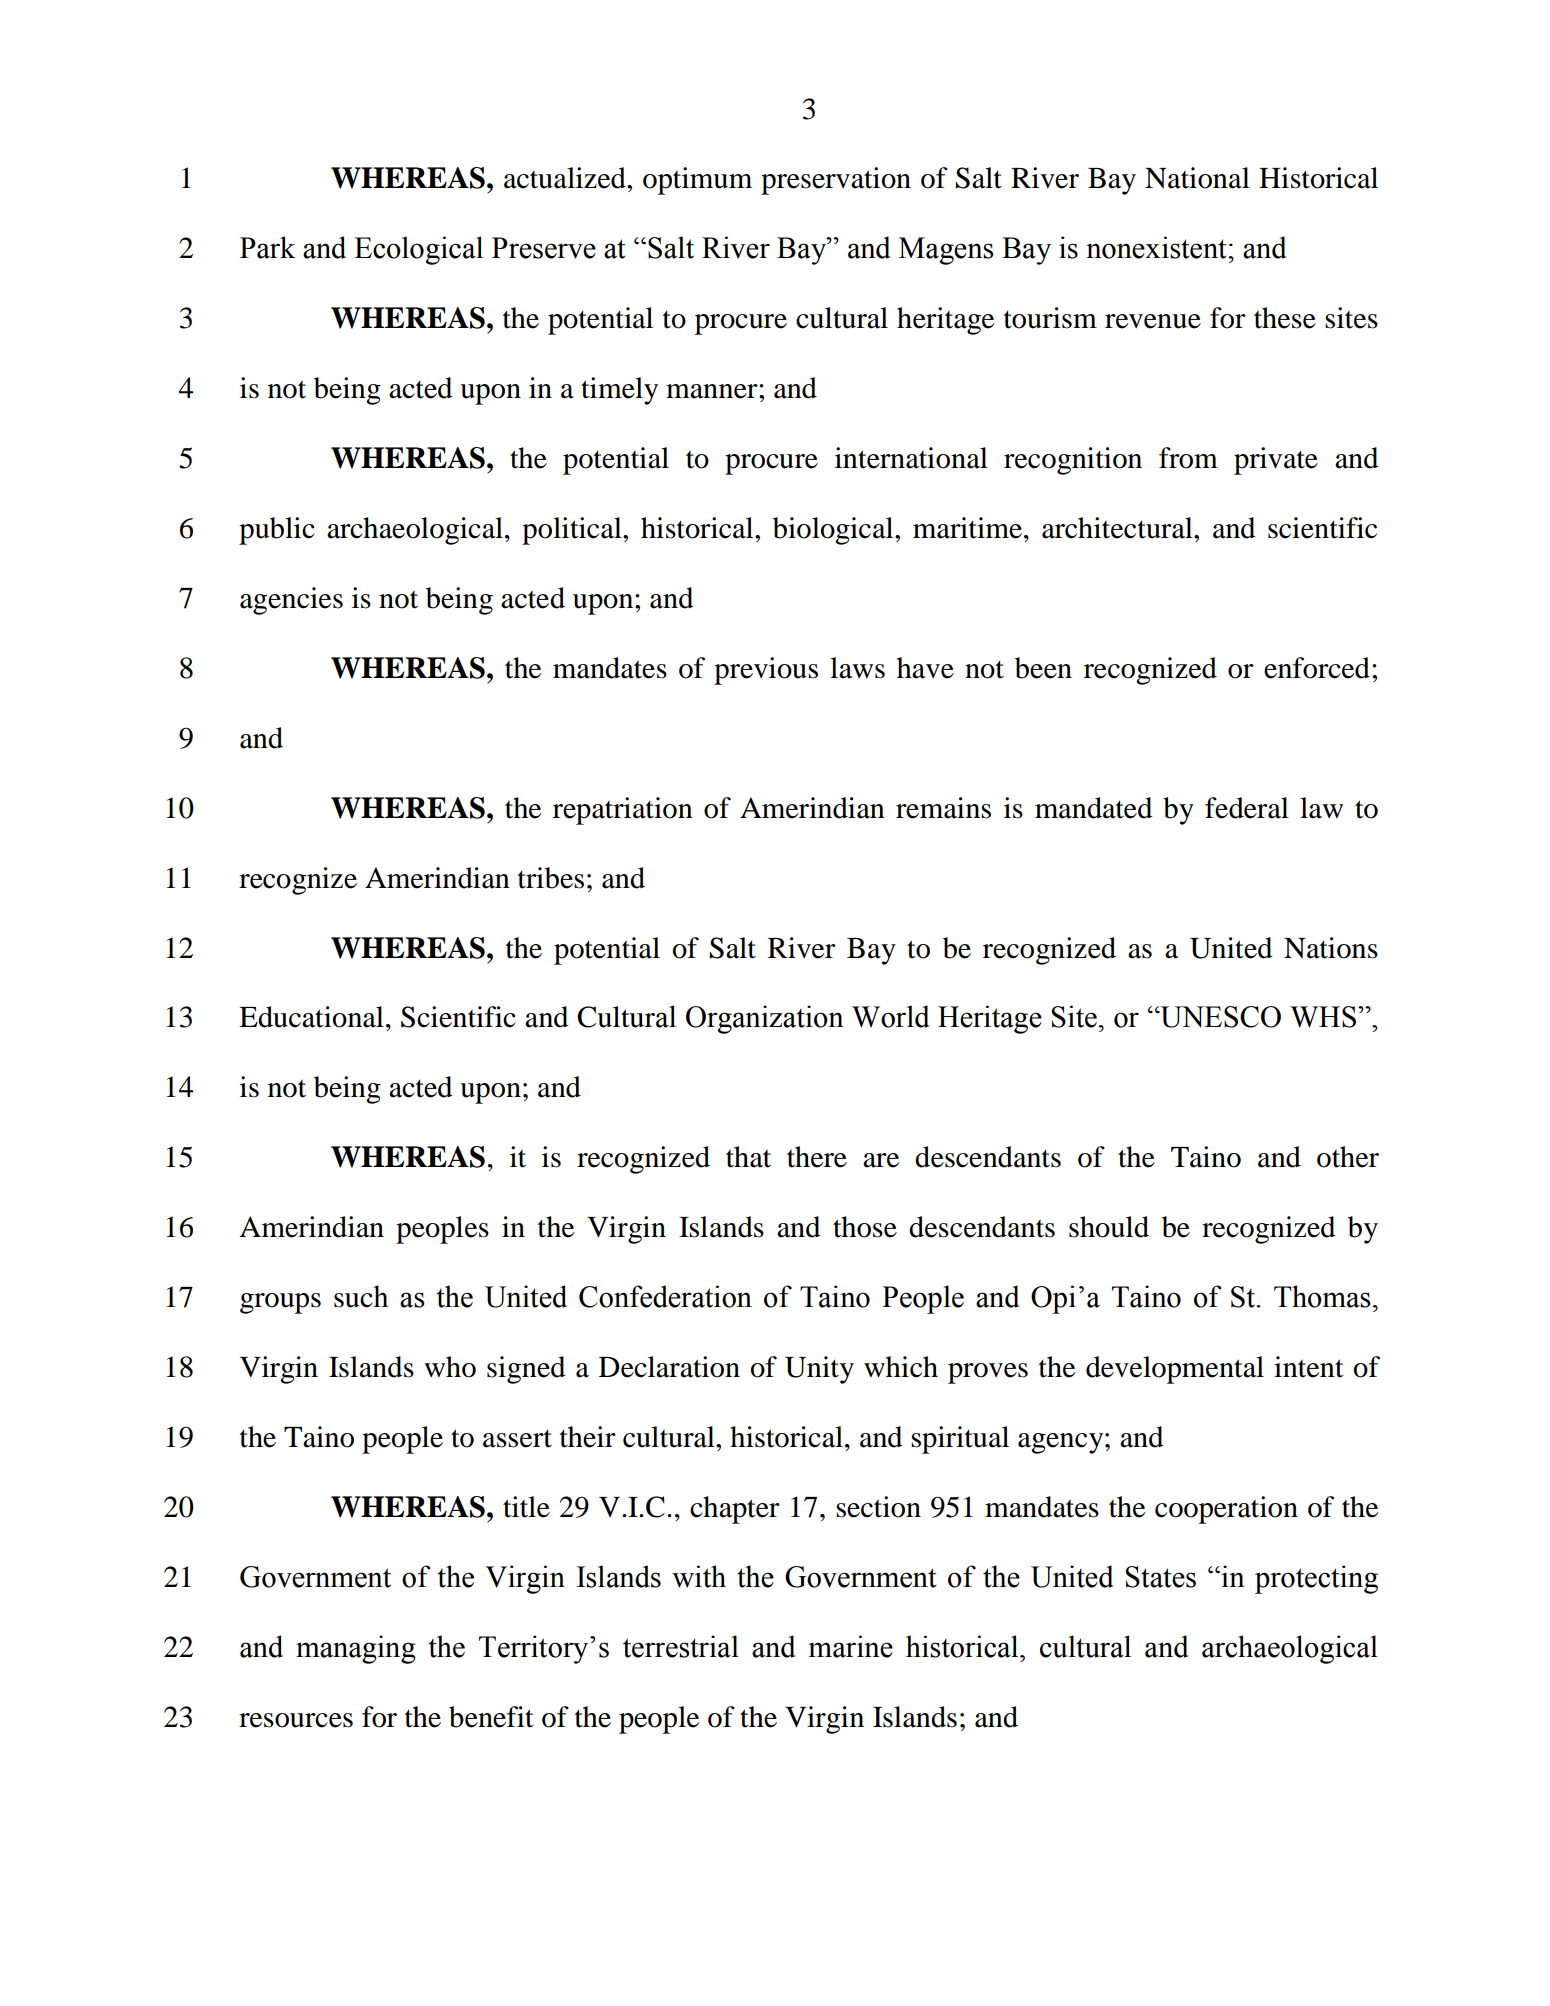 The height and width of the image is (2006, 1550). I want to click on managing, so click(356, 1649).
